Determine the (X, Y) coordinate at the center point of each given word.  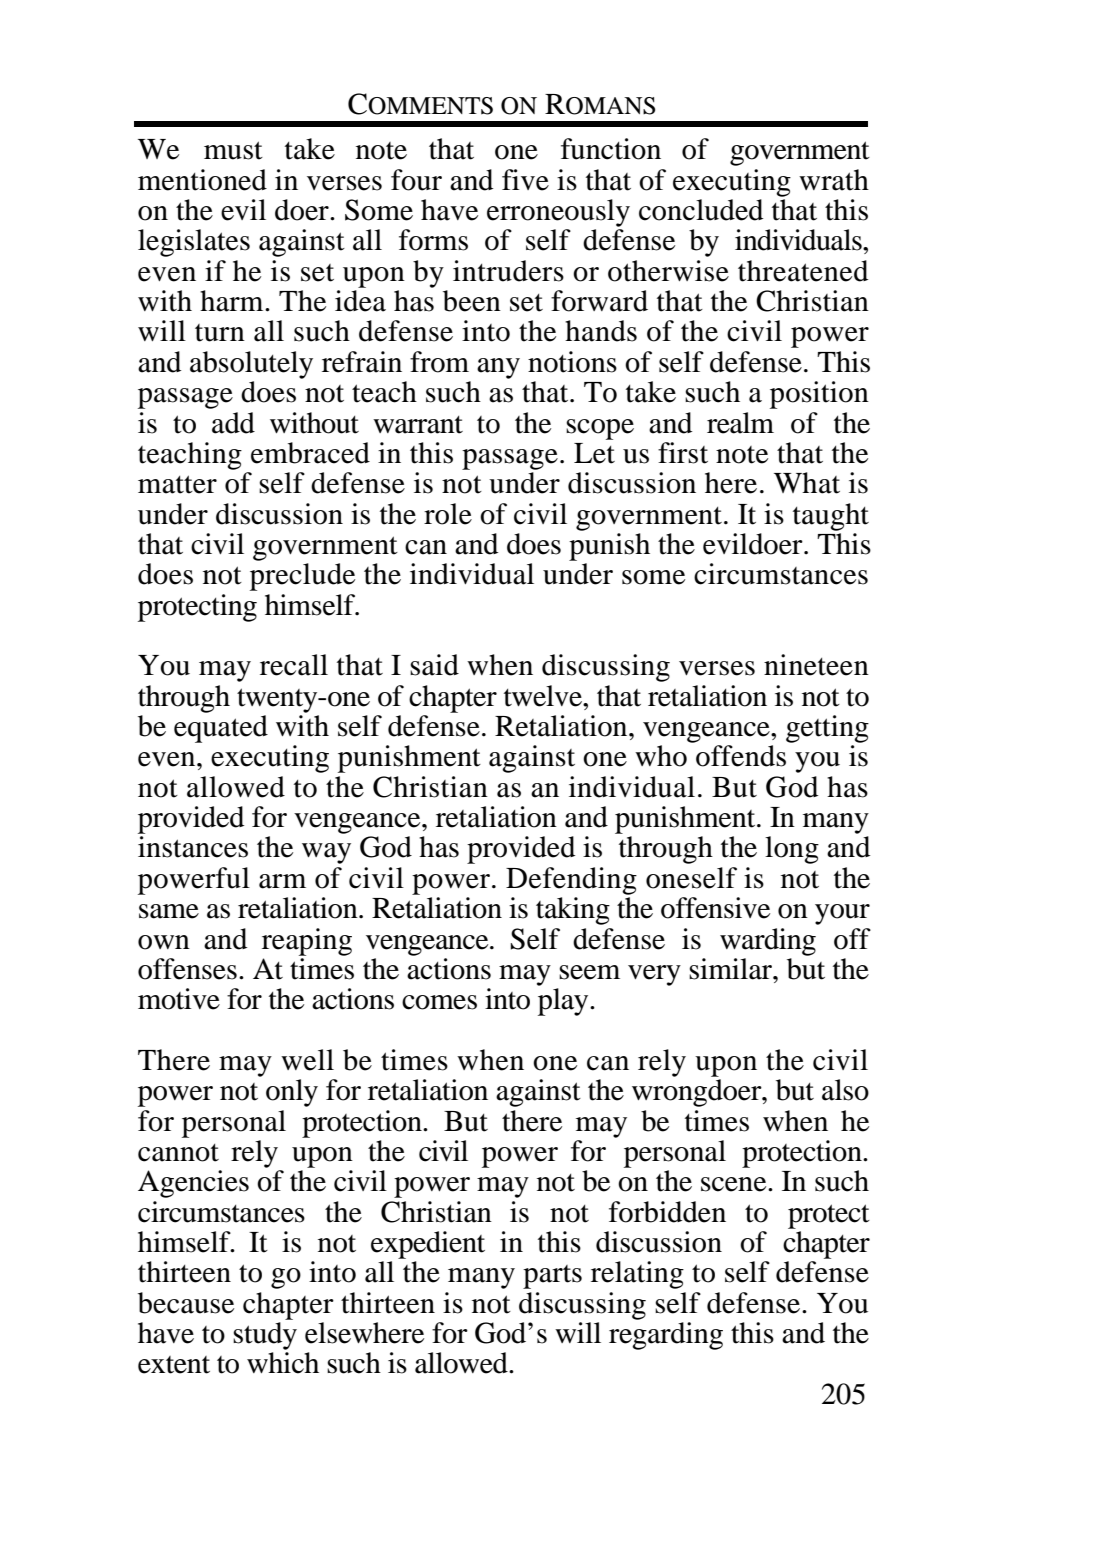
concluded (701, 210)
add (233, 423)
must (233, 150)
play (564, 1002)
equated (221, 729)
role (448, 514)
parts (552, 1277)
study (265, 1336)
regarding (666, 1336)
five (525, 180)
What (807, 483)
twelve (544, 696)
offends (741, 756)
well (307, 1060)
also (845, 1090)
